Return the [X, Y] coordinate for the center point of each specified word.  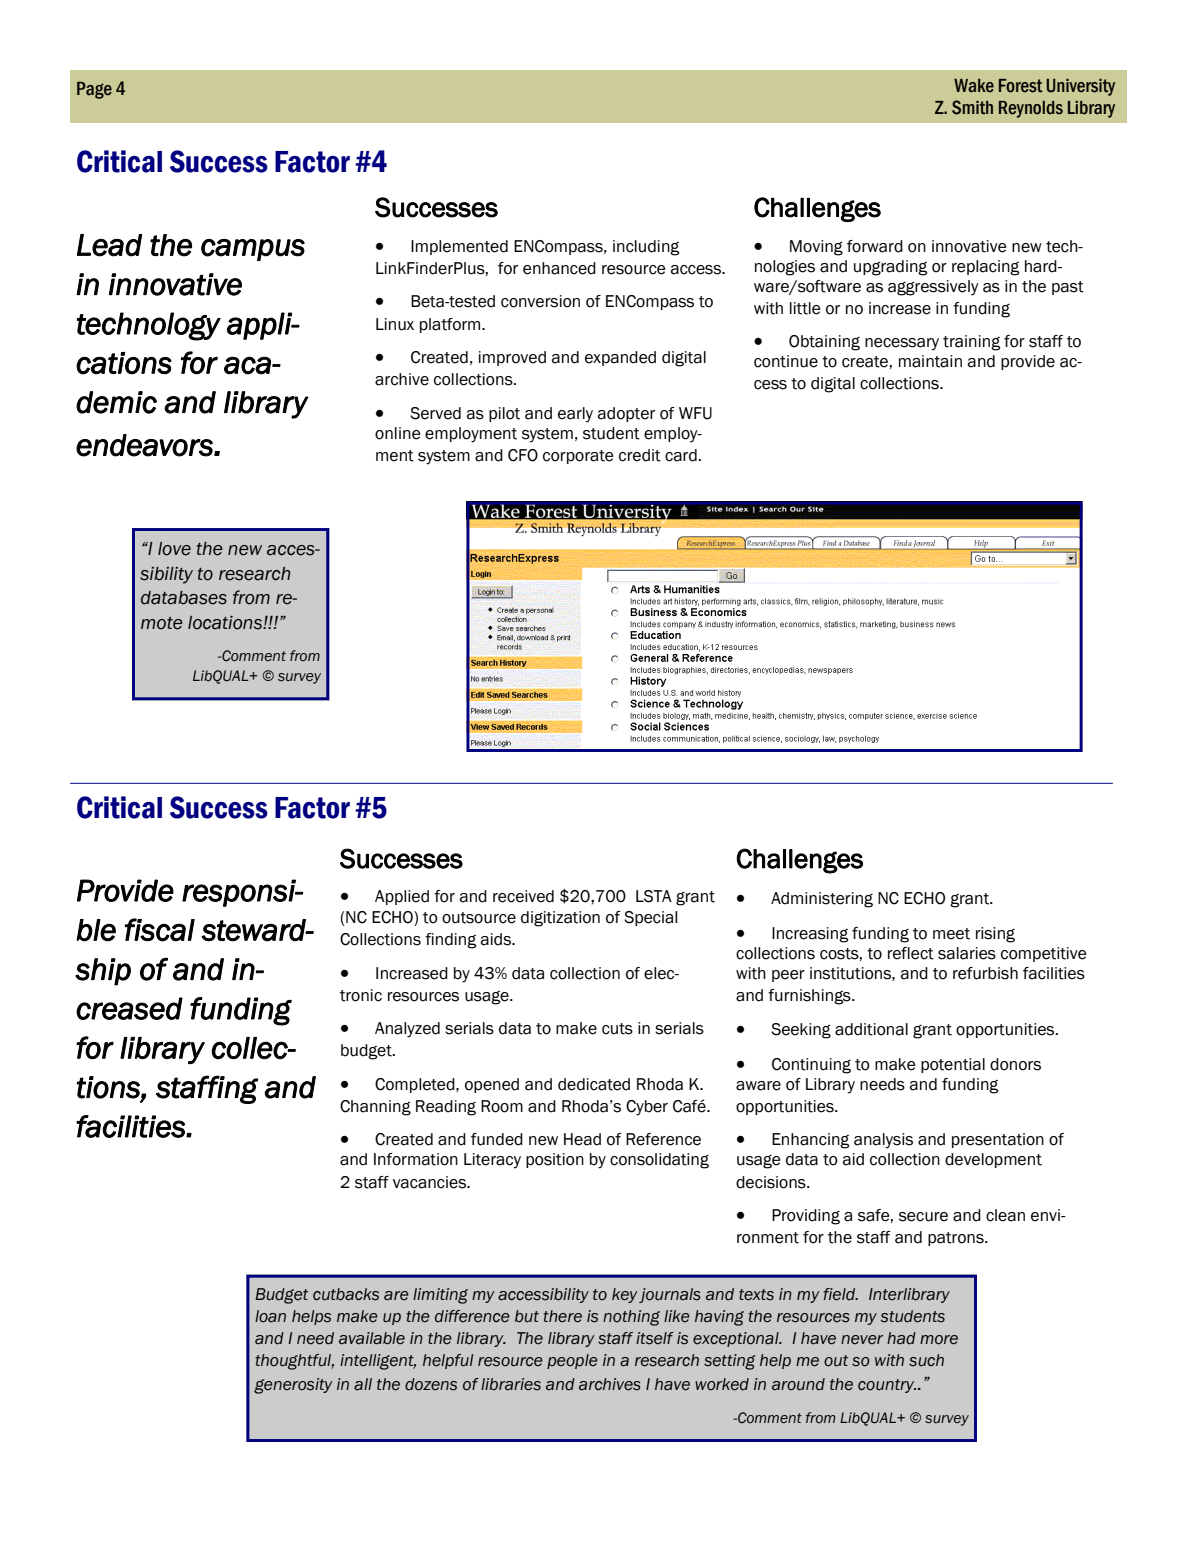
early [575, 415]
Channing [375, 1108]
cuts [617, 1029]
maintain [930, 361]
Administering [822, 900]
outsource [479, 918]
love [174, 549]
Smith [972, 107]
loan [270, 1316]
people [572, 1361]
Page [94, 90]
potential [953, 1065]
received [523, 896]
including [646, 248]
